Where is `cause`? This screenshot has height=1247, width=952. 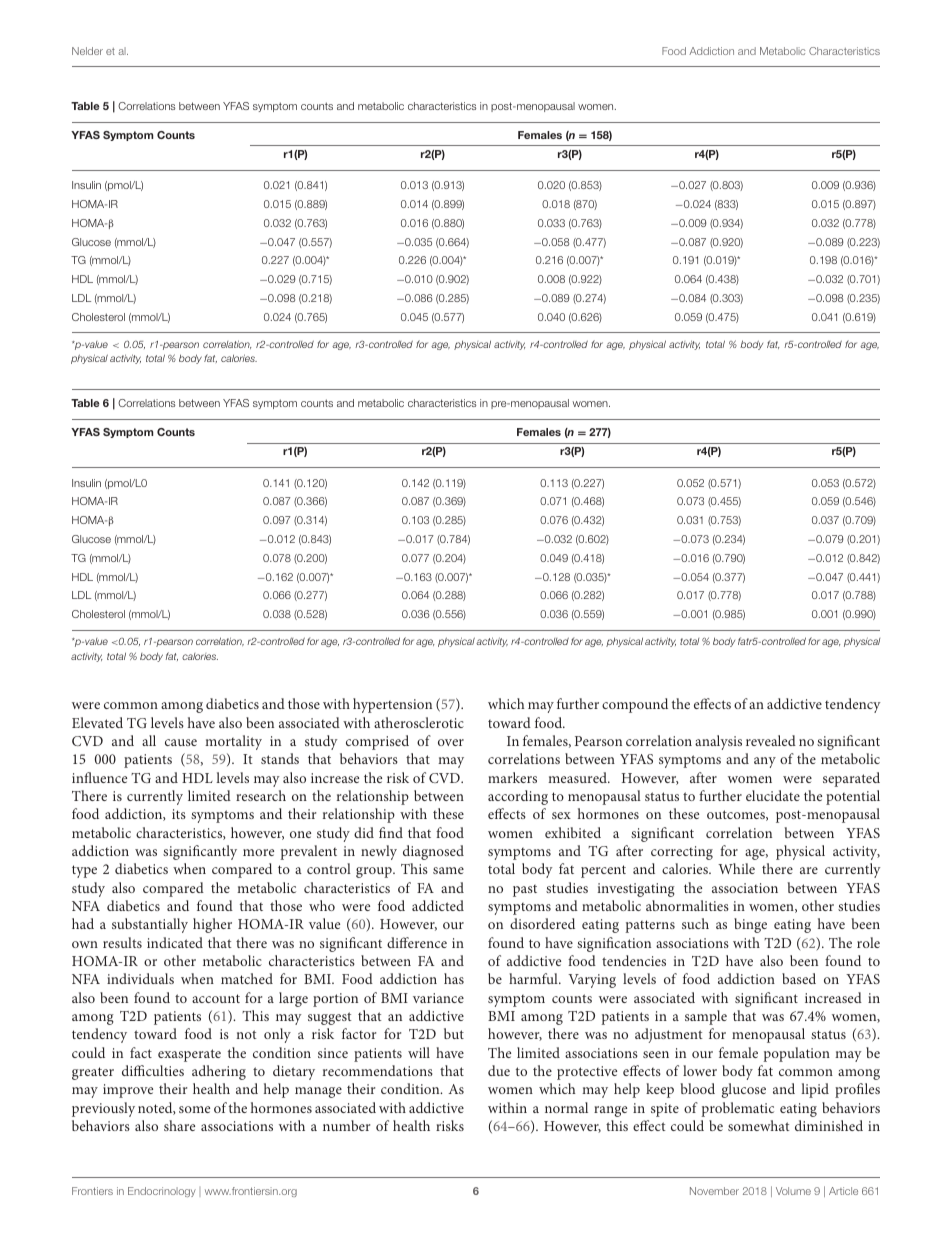
cause is located at coordinates (181, 742).
